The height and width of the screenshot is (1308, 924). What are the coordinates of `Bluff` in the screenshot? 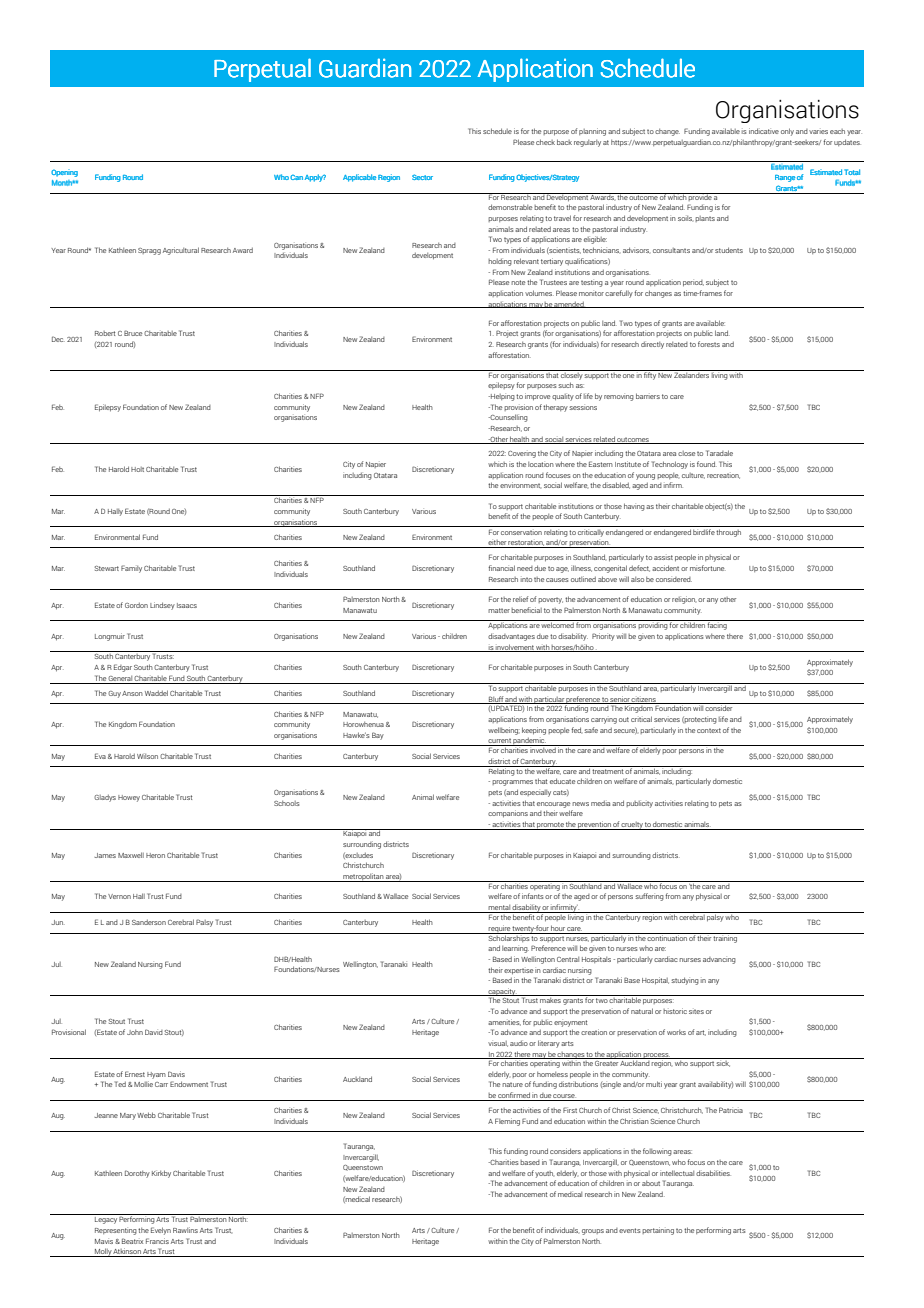 It's located at (496, 700).
